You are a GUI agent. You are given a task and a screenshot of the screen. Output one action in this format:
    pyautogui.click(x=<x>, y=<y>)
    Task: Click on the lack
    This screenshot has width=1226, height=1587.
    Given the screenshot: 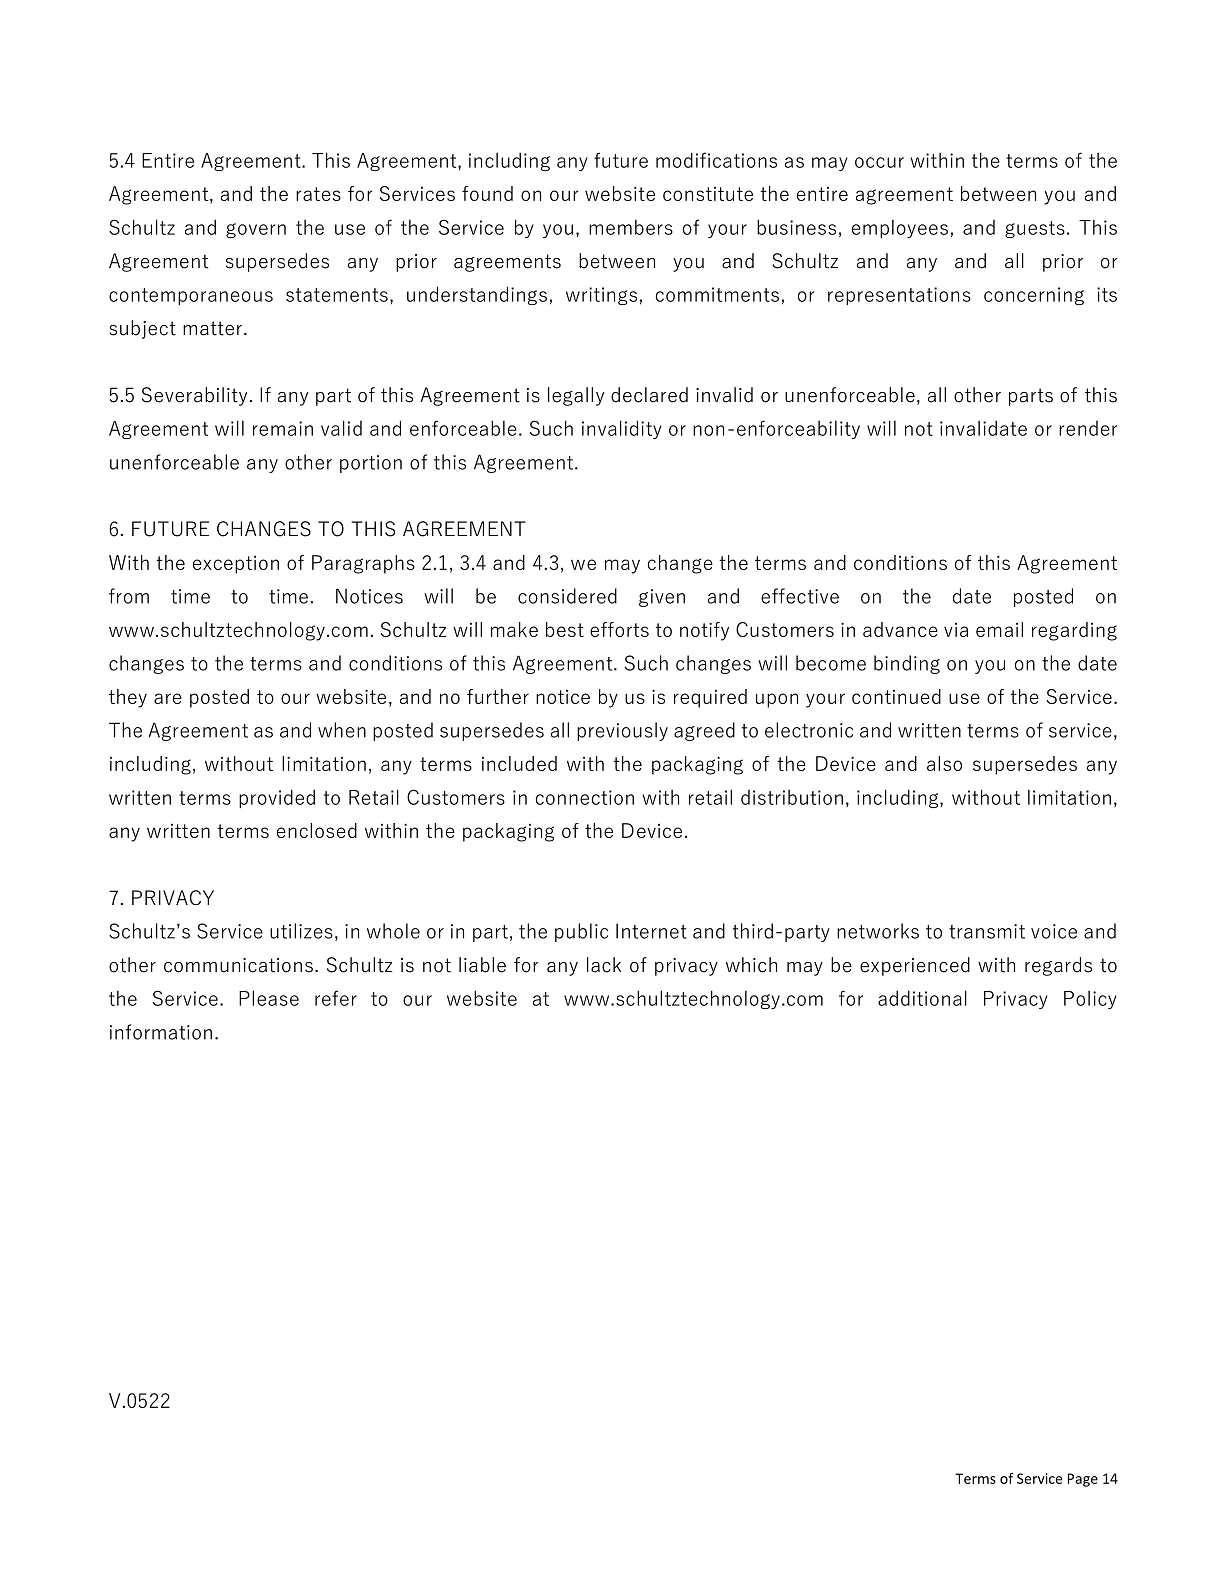 What is the action you would take?
    pyautogui.click(x=604, y=965)
